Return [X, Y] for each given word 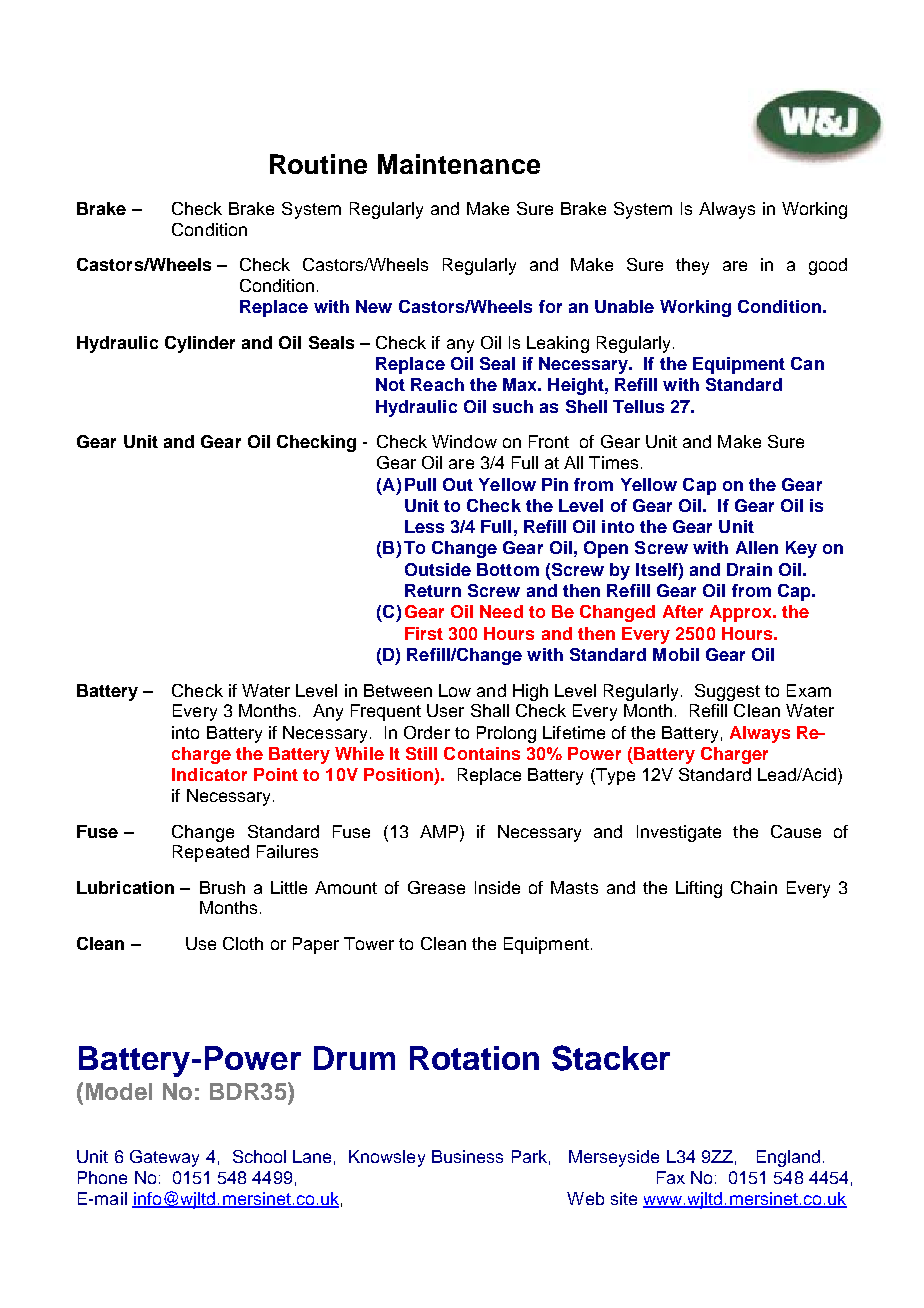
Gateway [164, 1158]
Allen [757, 547]
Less [424, 526]
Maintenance [459, 164]
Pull [420, 484]
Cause [796, 831]
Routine [318, 164]
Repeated [211, 853]
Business [467, 1156]
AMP [440, 831]
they [692, 266]
